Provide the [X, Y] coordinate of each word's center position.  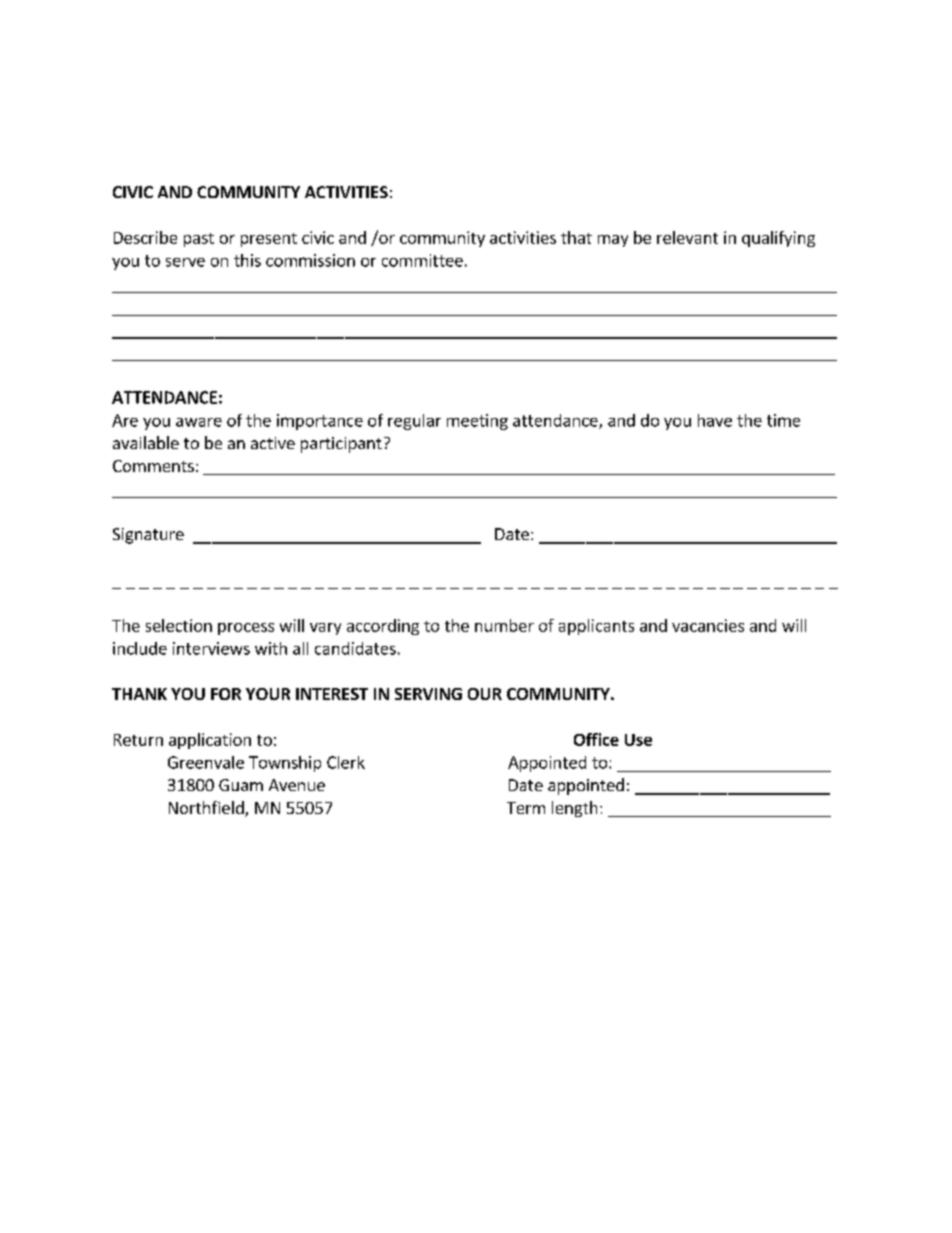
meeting [477, 422]
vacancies [708, 625]
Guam [241, 785]
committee [422, 260]
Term [526, 808]
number [504, 625]
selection [179, 625]
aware [199, 422]
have [715, 420]
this [247, 260]
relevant [687, 237]
